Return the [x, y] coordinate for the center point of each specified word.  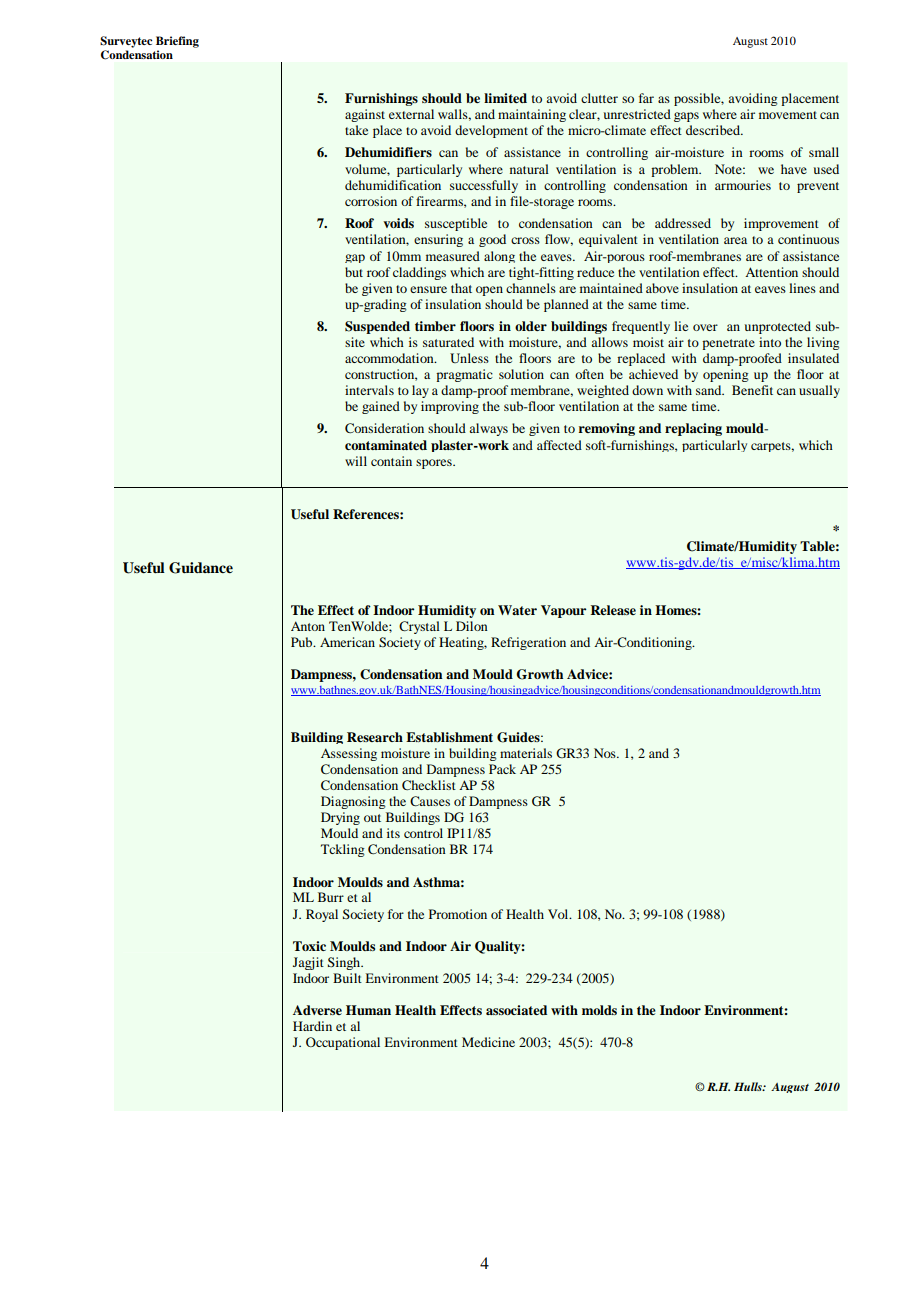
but [354, 272]
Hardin [312, 1026]
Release [613, 610]
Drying [340, 818]
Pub [303, 642]
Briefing [177, 42]
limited [505, 98]
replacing [693, 429]
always [488, 429]
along [499, 257]
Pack [502, 769]
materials [526, 753]
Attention [771, 272]
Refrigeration [528, 643]
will [356, 461]
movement [788, 115]
